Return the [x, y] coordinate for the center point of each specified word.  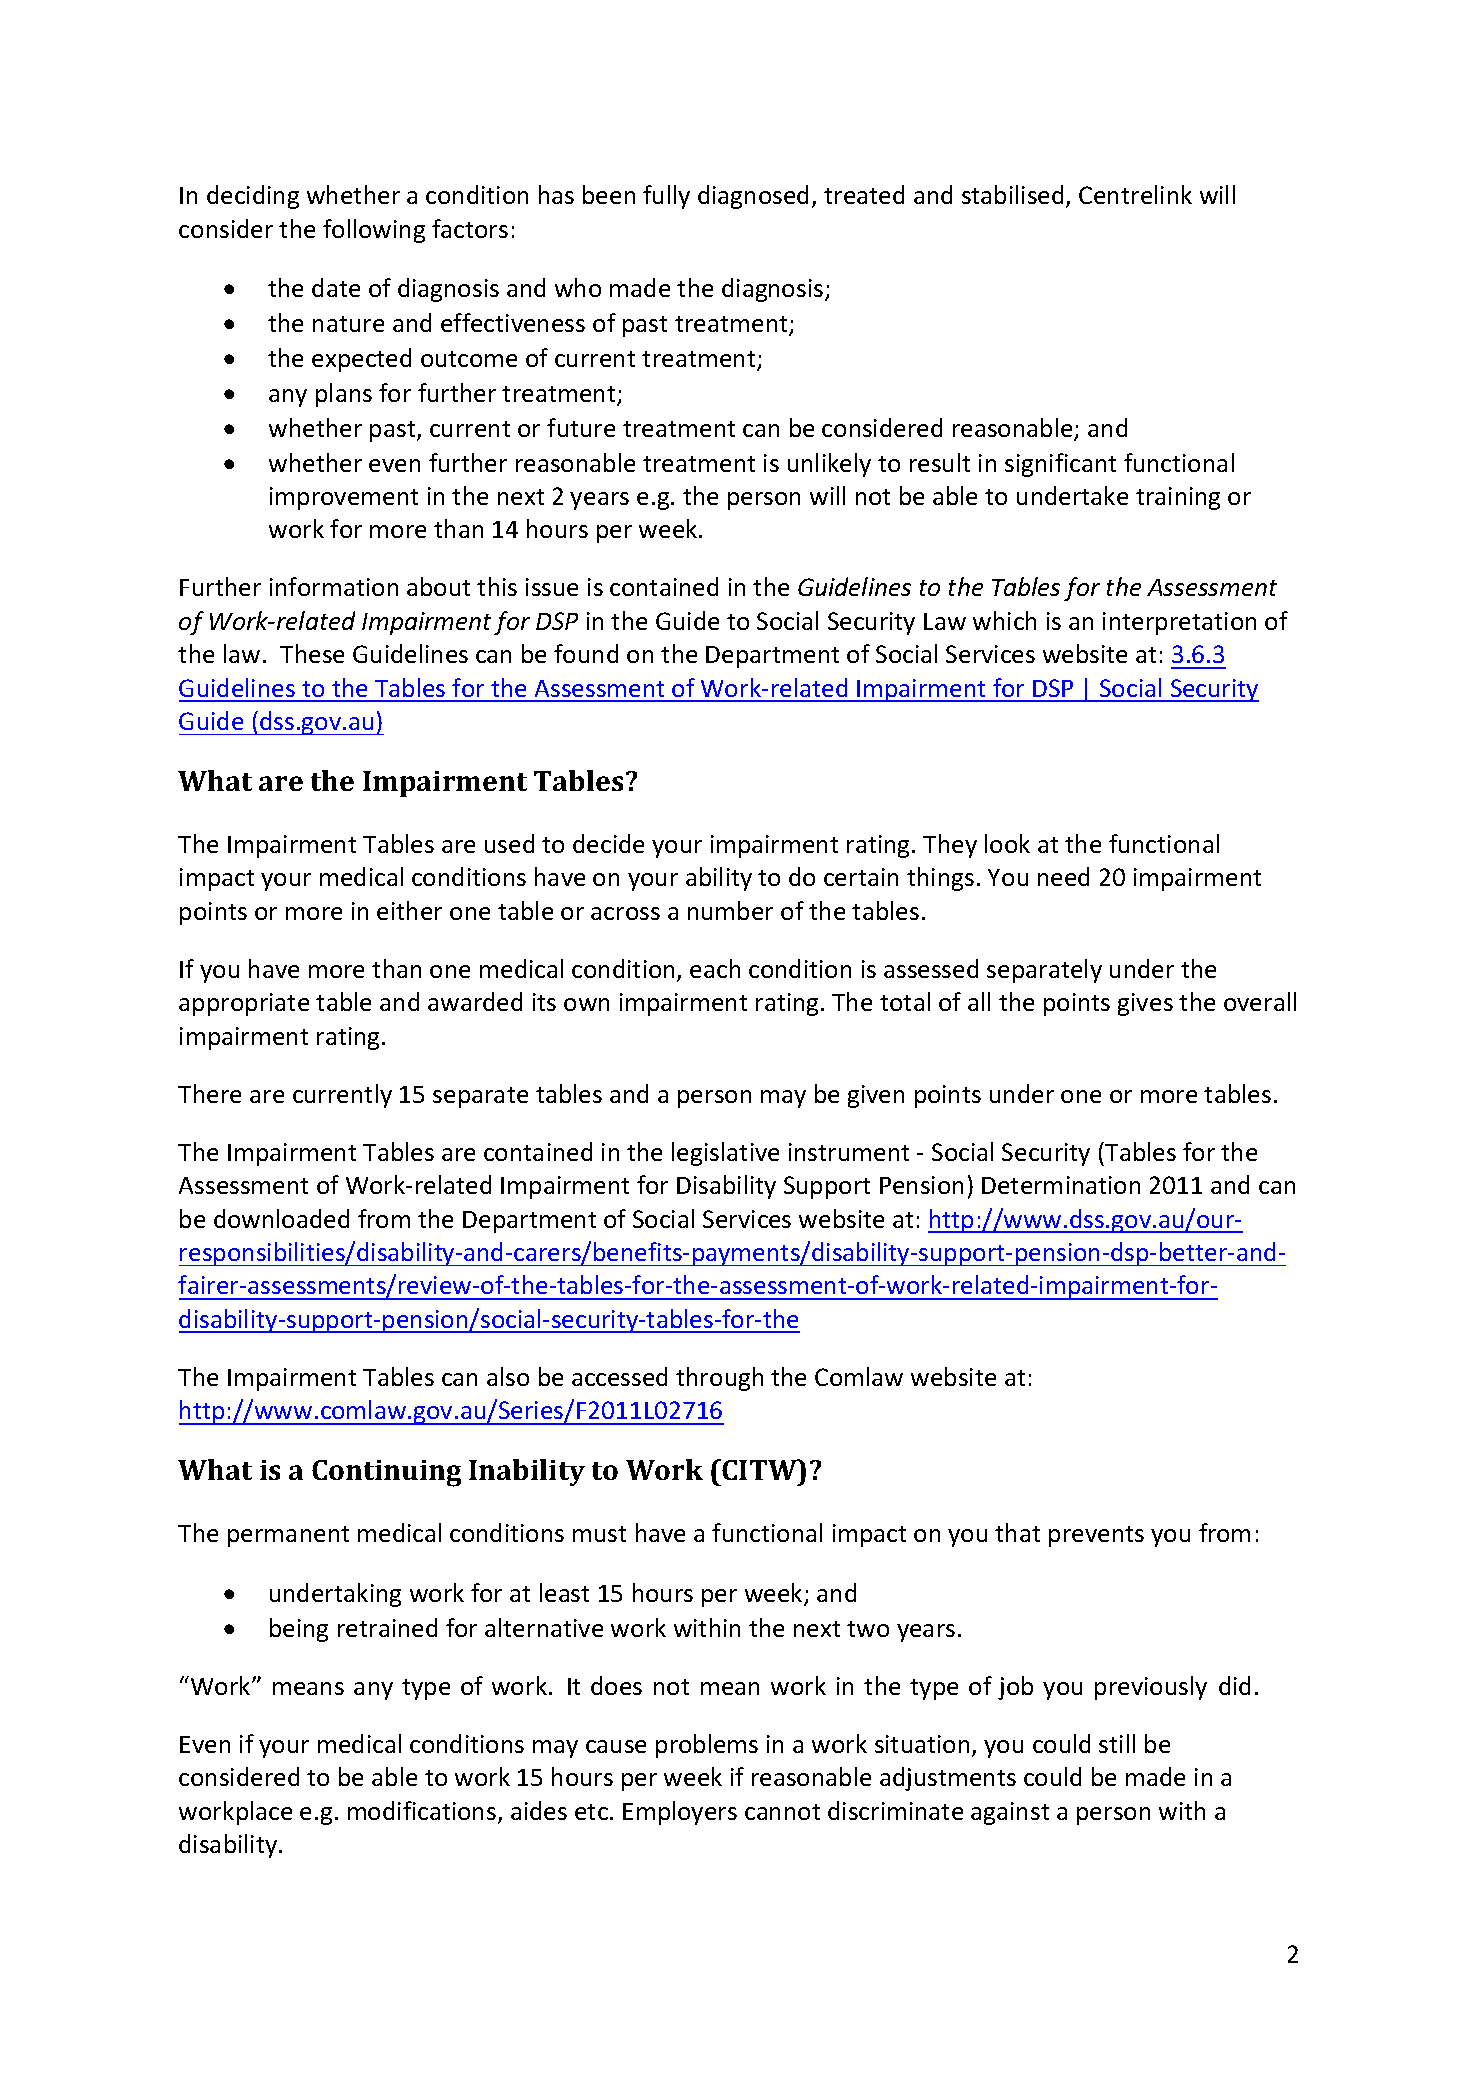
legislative [725, 1154]
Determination [1061, 1185]
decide [608, 843]
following [374, 231]
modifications [422, 1810]
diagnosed [753, 197]
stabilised [1012, 194]
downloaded [281, 1218]
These [312, 653]
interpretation [1179, 623]
